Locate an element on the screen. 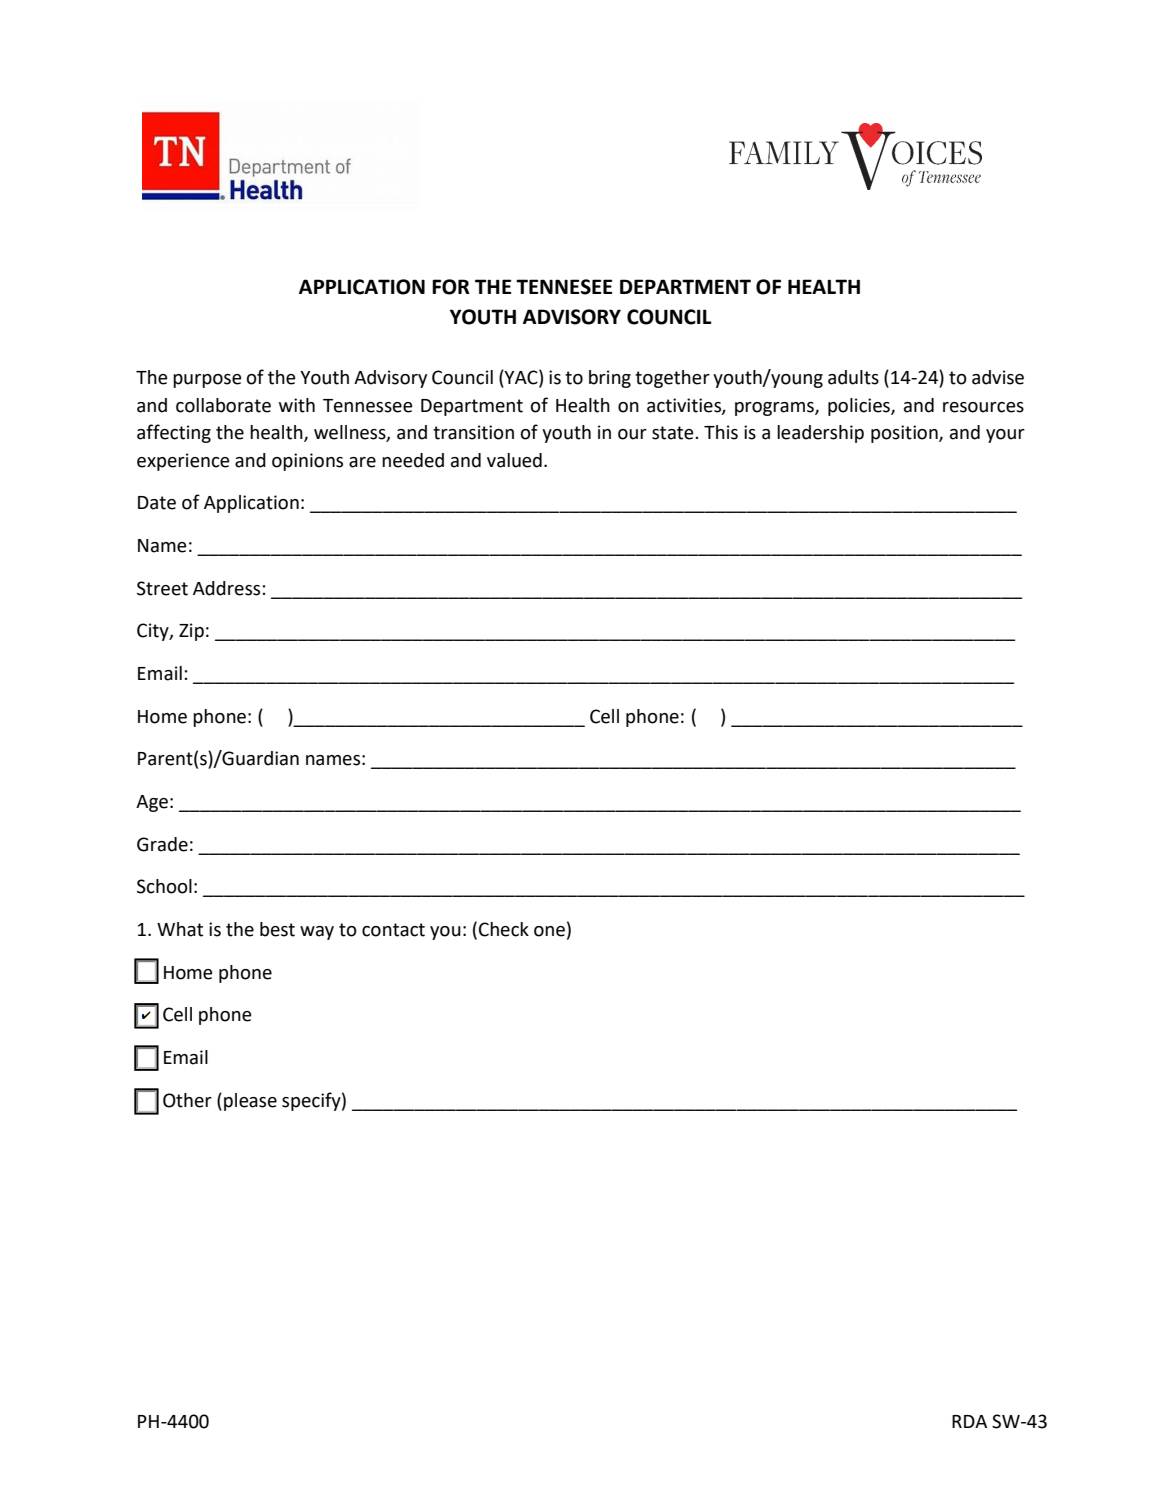 The image size is (1161, 1502). Check is located at coordinates (504, 929).
